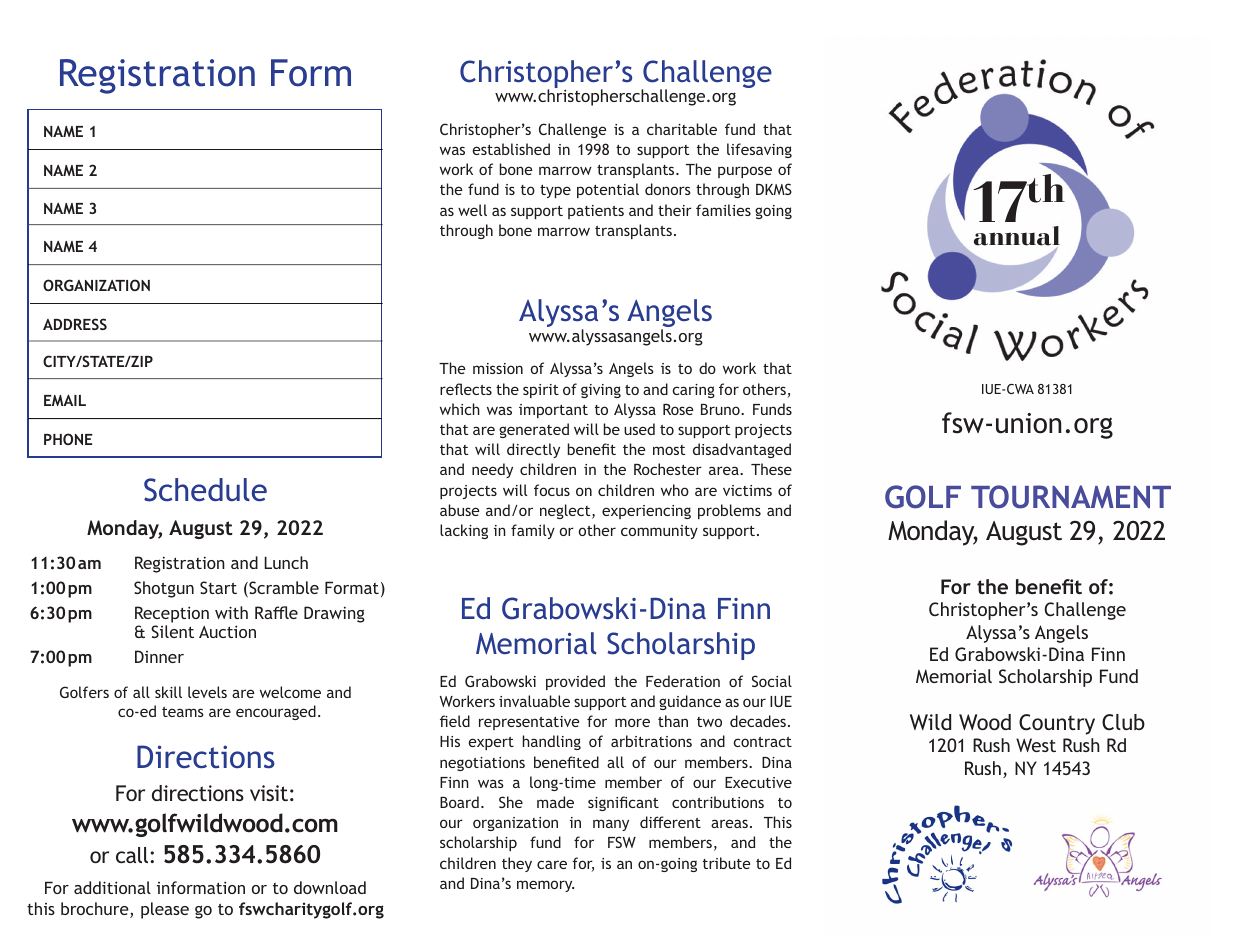 This screenshot has width=1233, height=952. I want to click on potential, so click(608, 190).
